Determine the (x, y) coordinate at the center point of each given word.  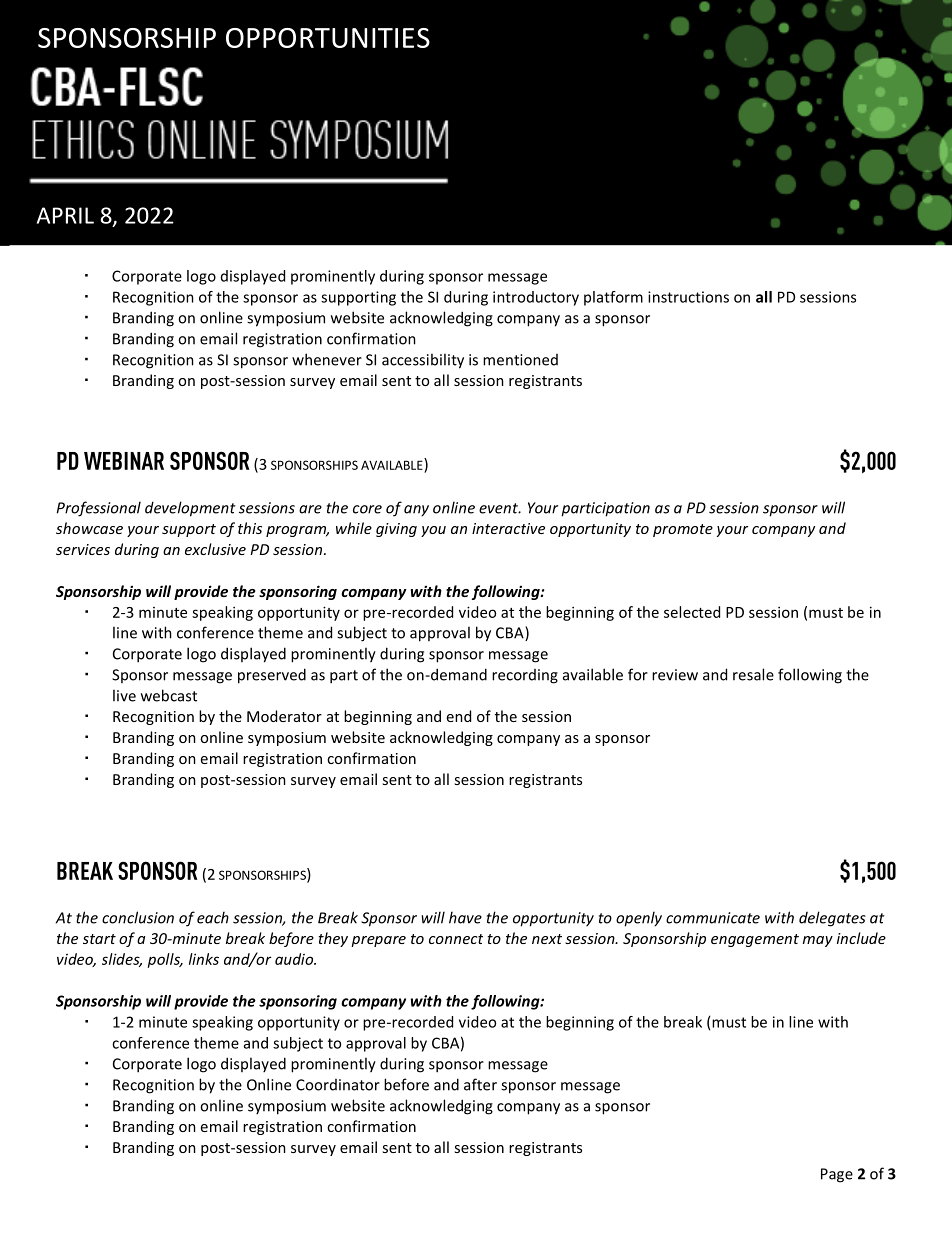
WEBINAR (124, 461)
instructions (688, 297)
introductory (536, 298)
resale (753, 674)
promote (683, 530)
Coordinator (338, 1085)
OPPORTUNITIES (328, 38)
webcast (169, 695)
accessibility (423, 361)
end (459, 716)
